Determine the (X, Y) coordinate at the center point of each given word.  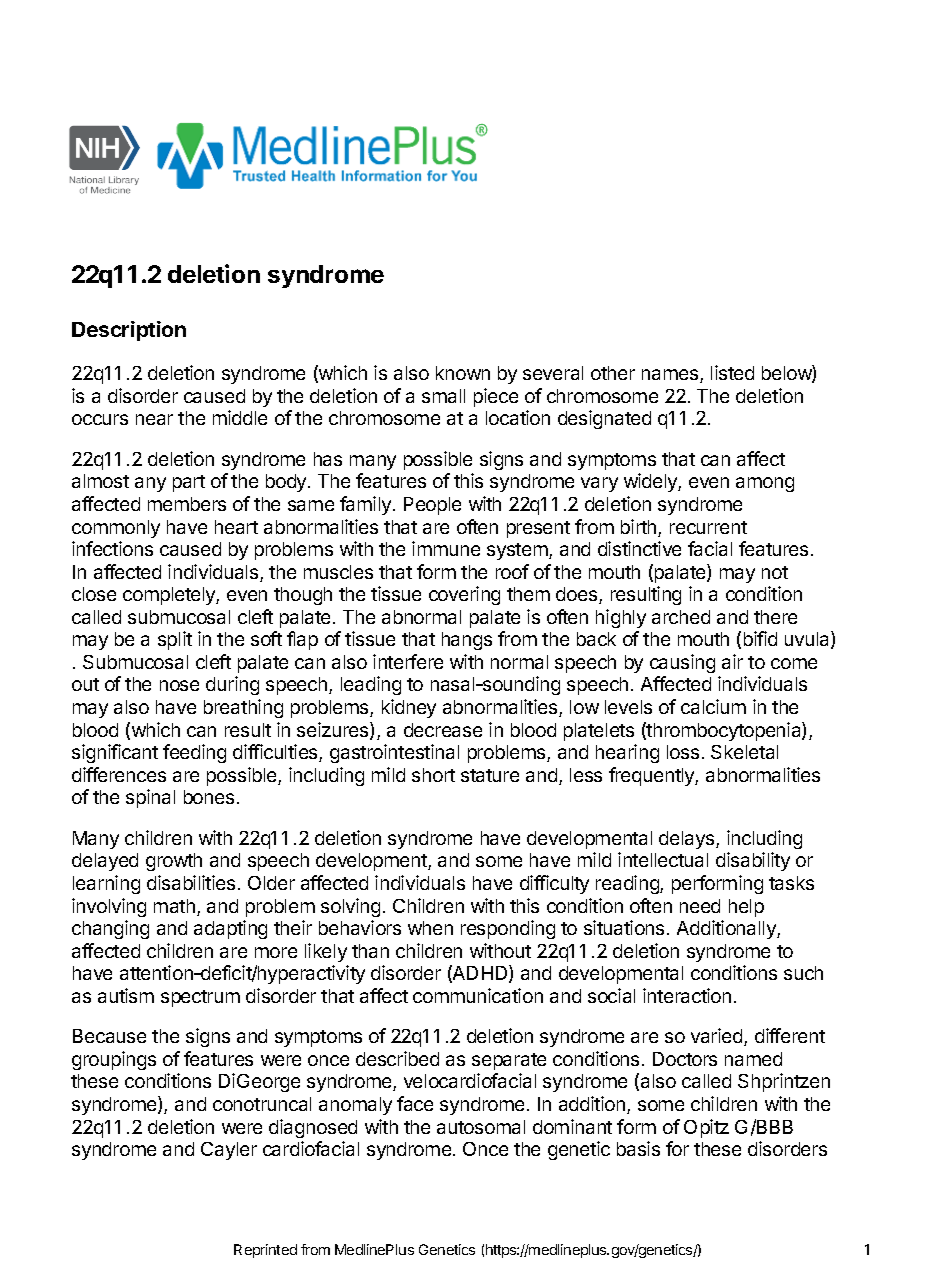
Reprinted (265, 1251)
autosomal (481, 1127)
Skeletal (744, 752)
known (463, 373)
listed (732, 372)
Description (129, 331)
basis (638, 1148)
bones (209, 797)
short (433, 775)
